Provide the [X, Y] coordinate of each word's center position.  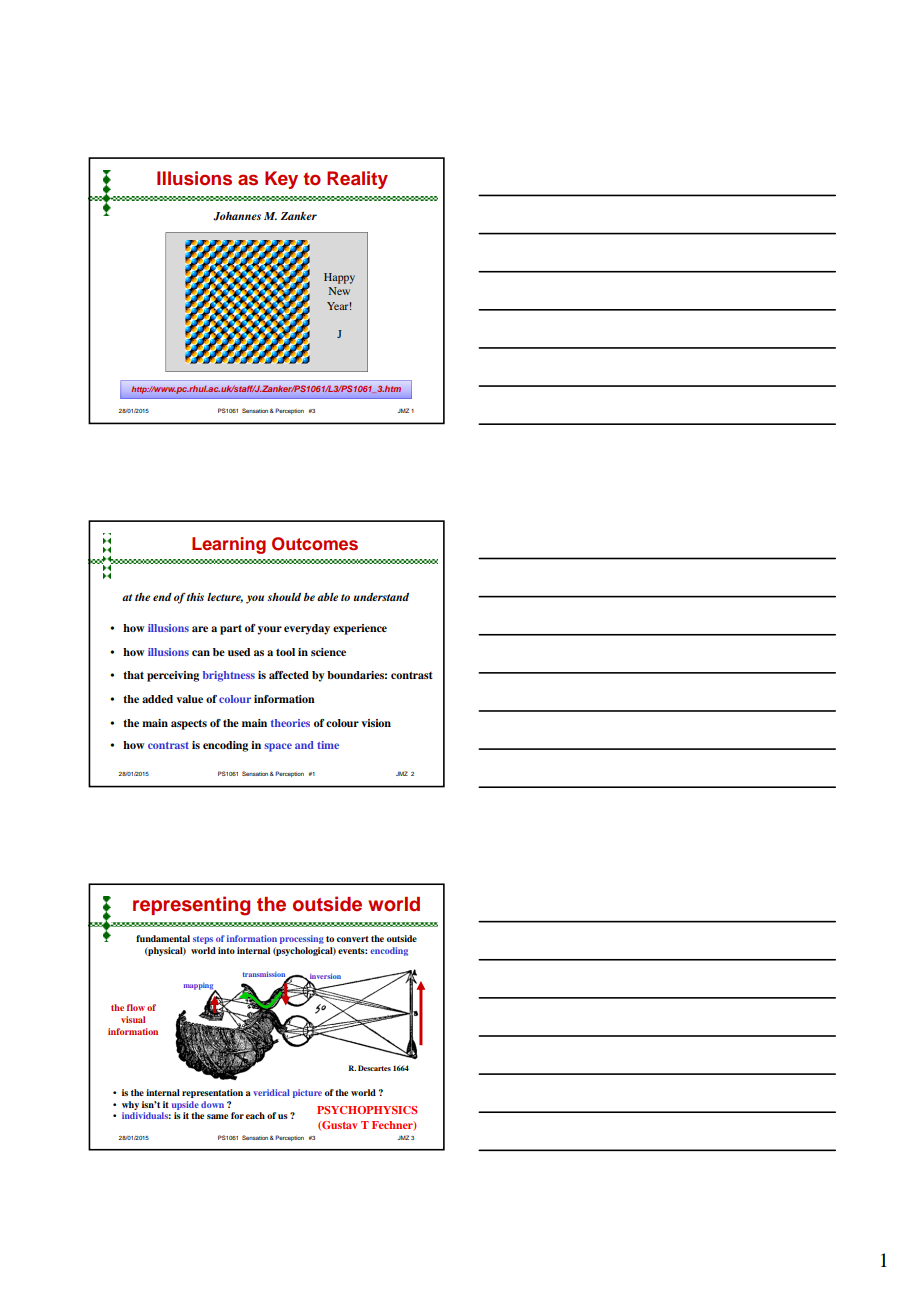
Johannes [237, 216]
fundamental [163, 938]
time [328, 745]
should [284, 597]
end [162, 597]
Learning [229, 545]
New [339, 291]
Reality [357, 180]
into [226, 950]
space [278, 747]
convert [353, 939]
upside [185, 1105]
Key [281, 180]
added [157, 699]
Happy [339, 278]
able [327, 597]
